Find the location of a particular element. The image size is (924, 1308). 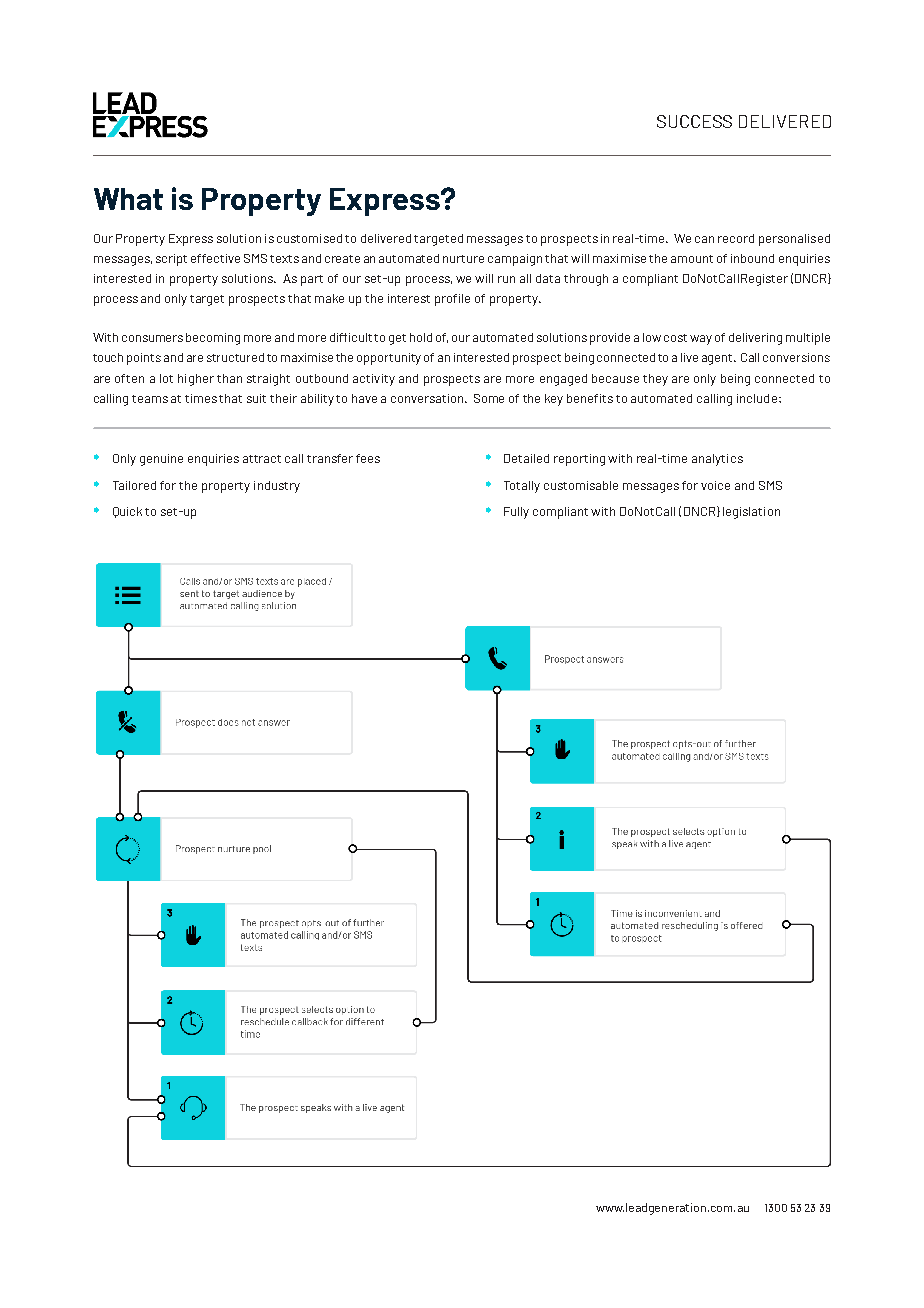

record is located at coordinates (736, 238).
